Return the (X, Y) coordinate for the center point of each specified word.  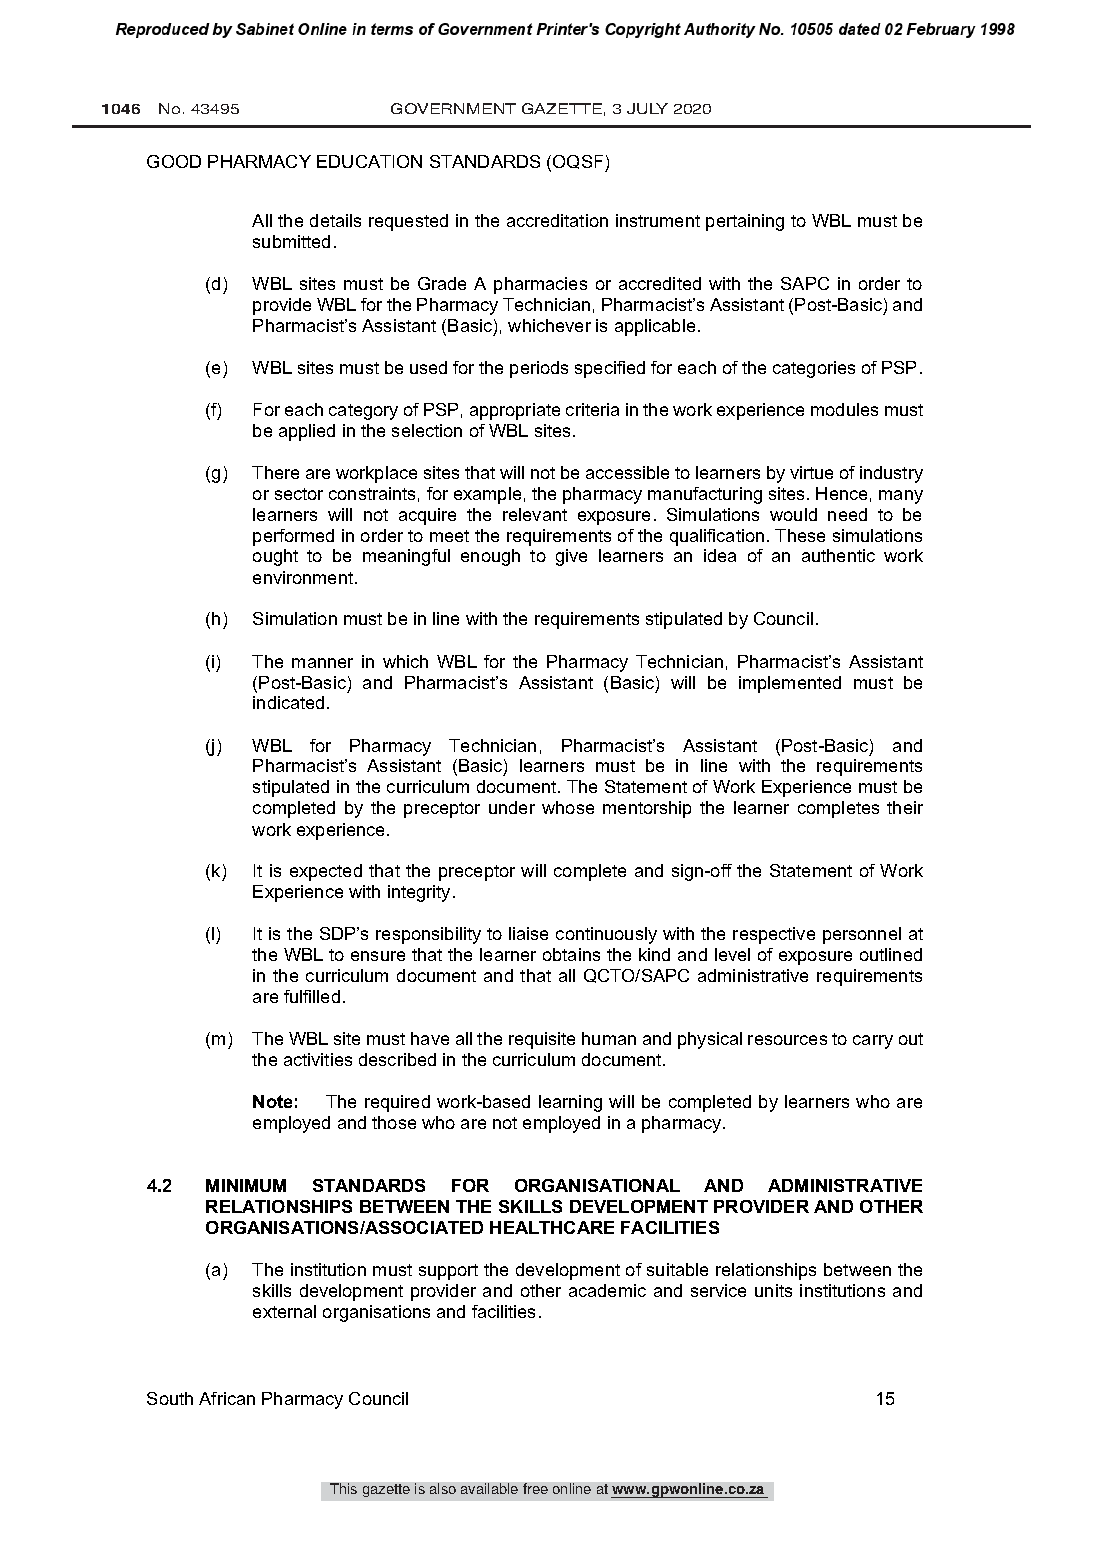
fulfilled (312, 996)
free (535, 1488)
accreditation (557, 220)
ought (275, 557)
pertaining (745, 222)
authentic (838, 555)
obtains (571, 954)
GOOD (174, 161)
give (571, 557)
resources (787, 1040)
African (227, 1398)
